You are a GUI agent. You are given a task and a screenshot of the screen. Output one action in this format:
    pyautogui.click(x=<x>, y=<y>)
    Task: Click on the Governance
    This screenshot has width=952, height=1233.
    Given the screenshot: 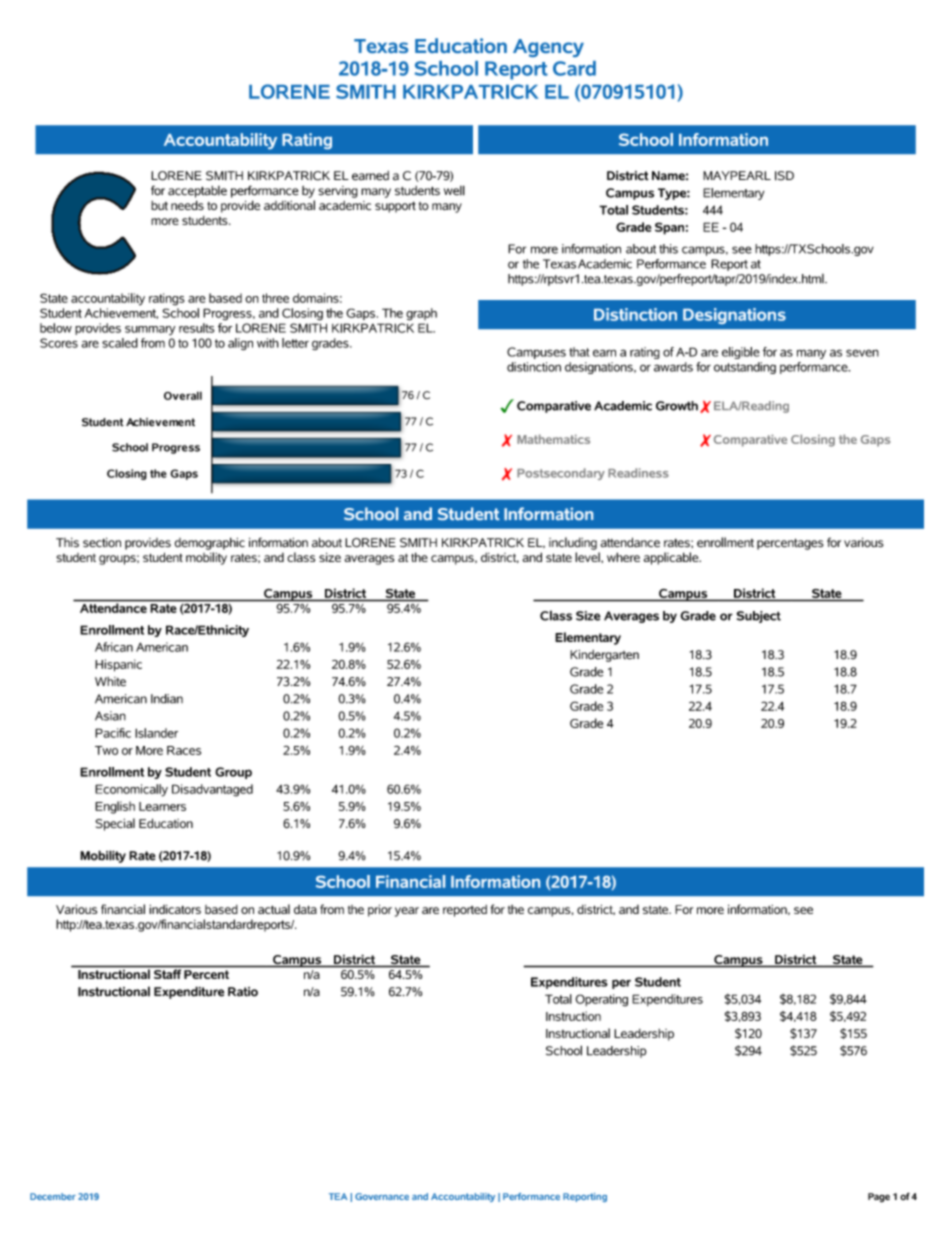 What is the action you would take?
    pyautogui.click(x=382, y=1196)
